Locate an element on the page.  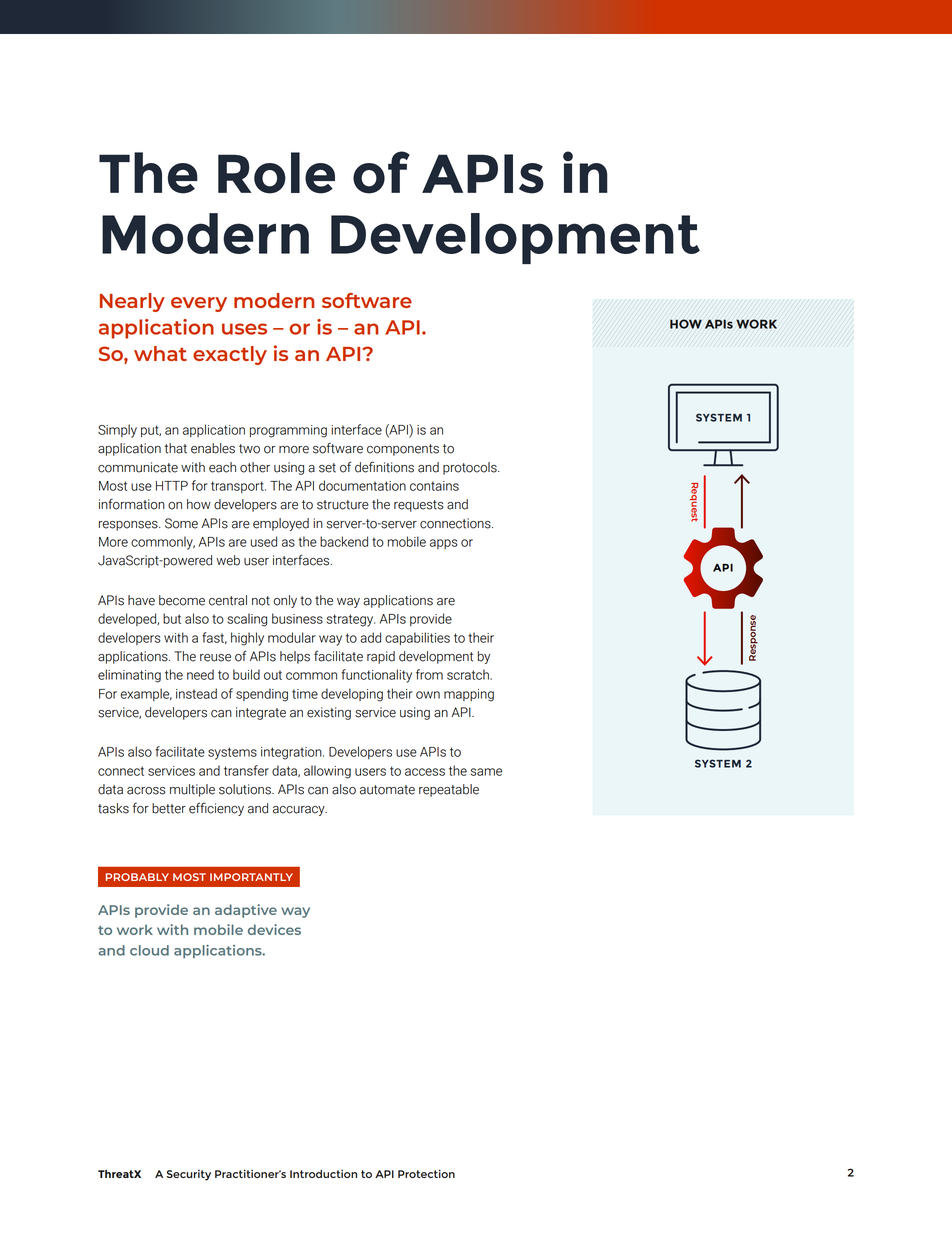
Introduction is located at coordinates (323, 1174).
